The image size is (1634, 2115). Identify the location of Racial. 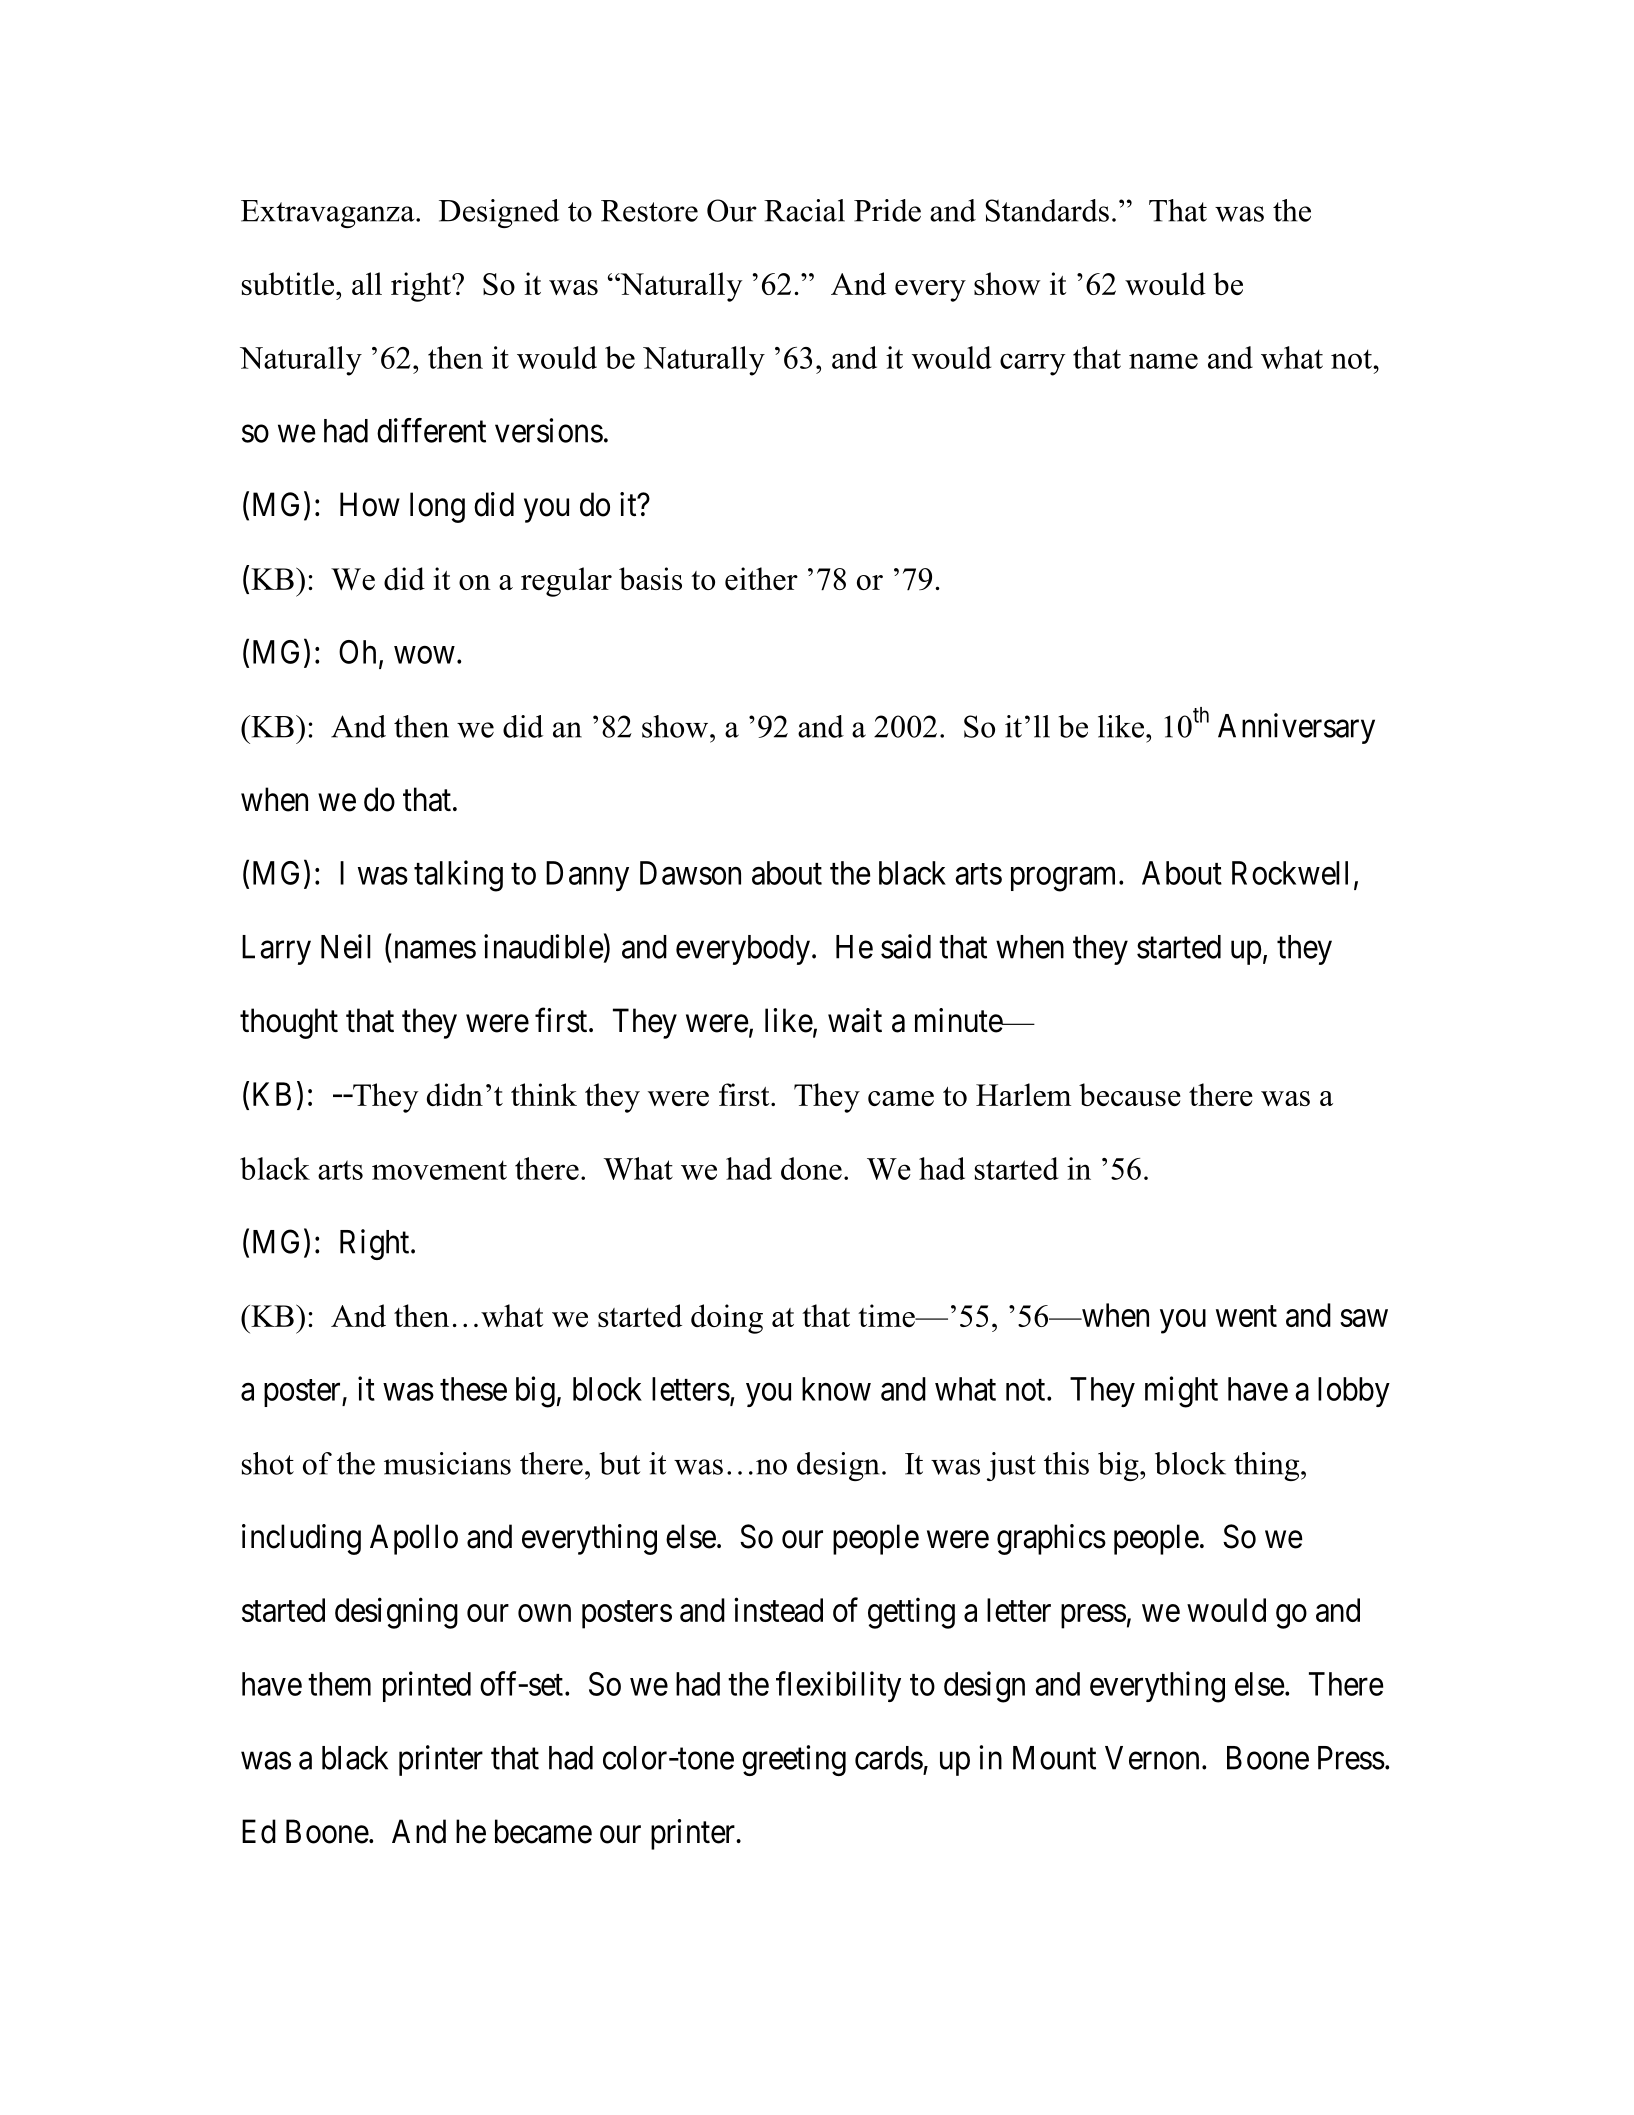
(804, 210).
